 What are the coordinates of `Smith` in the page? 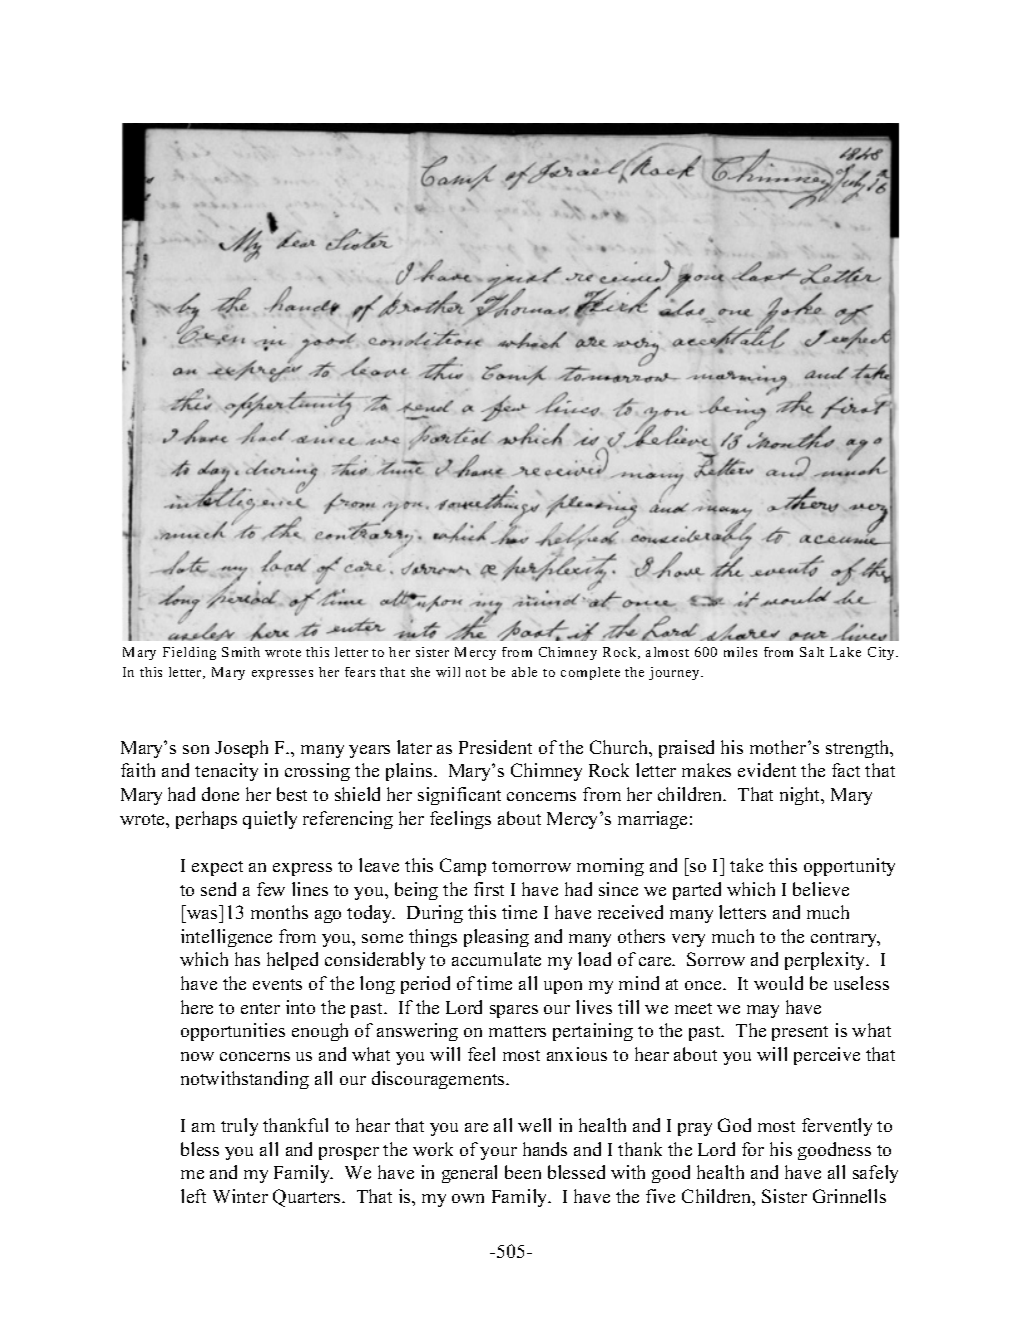 It's located at (241, 652).
